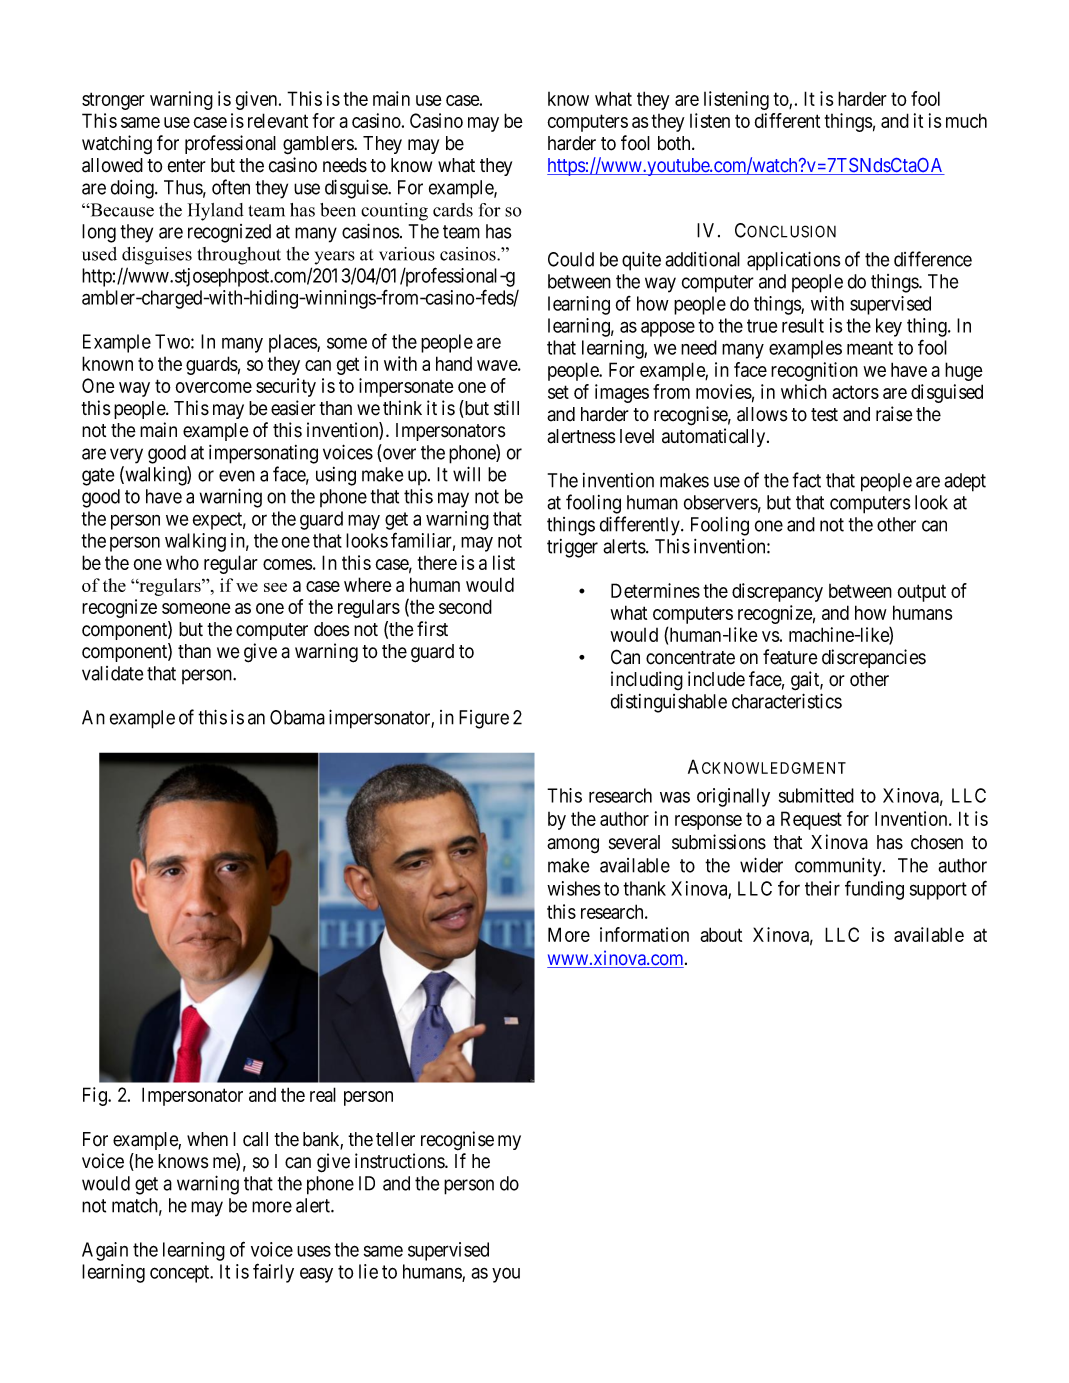 This document has height=1383, width=1069. Describe the element at coordinates (874, 658) in the document. I see `discrepancies` at that location.
